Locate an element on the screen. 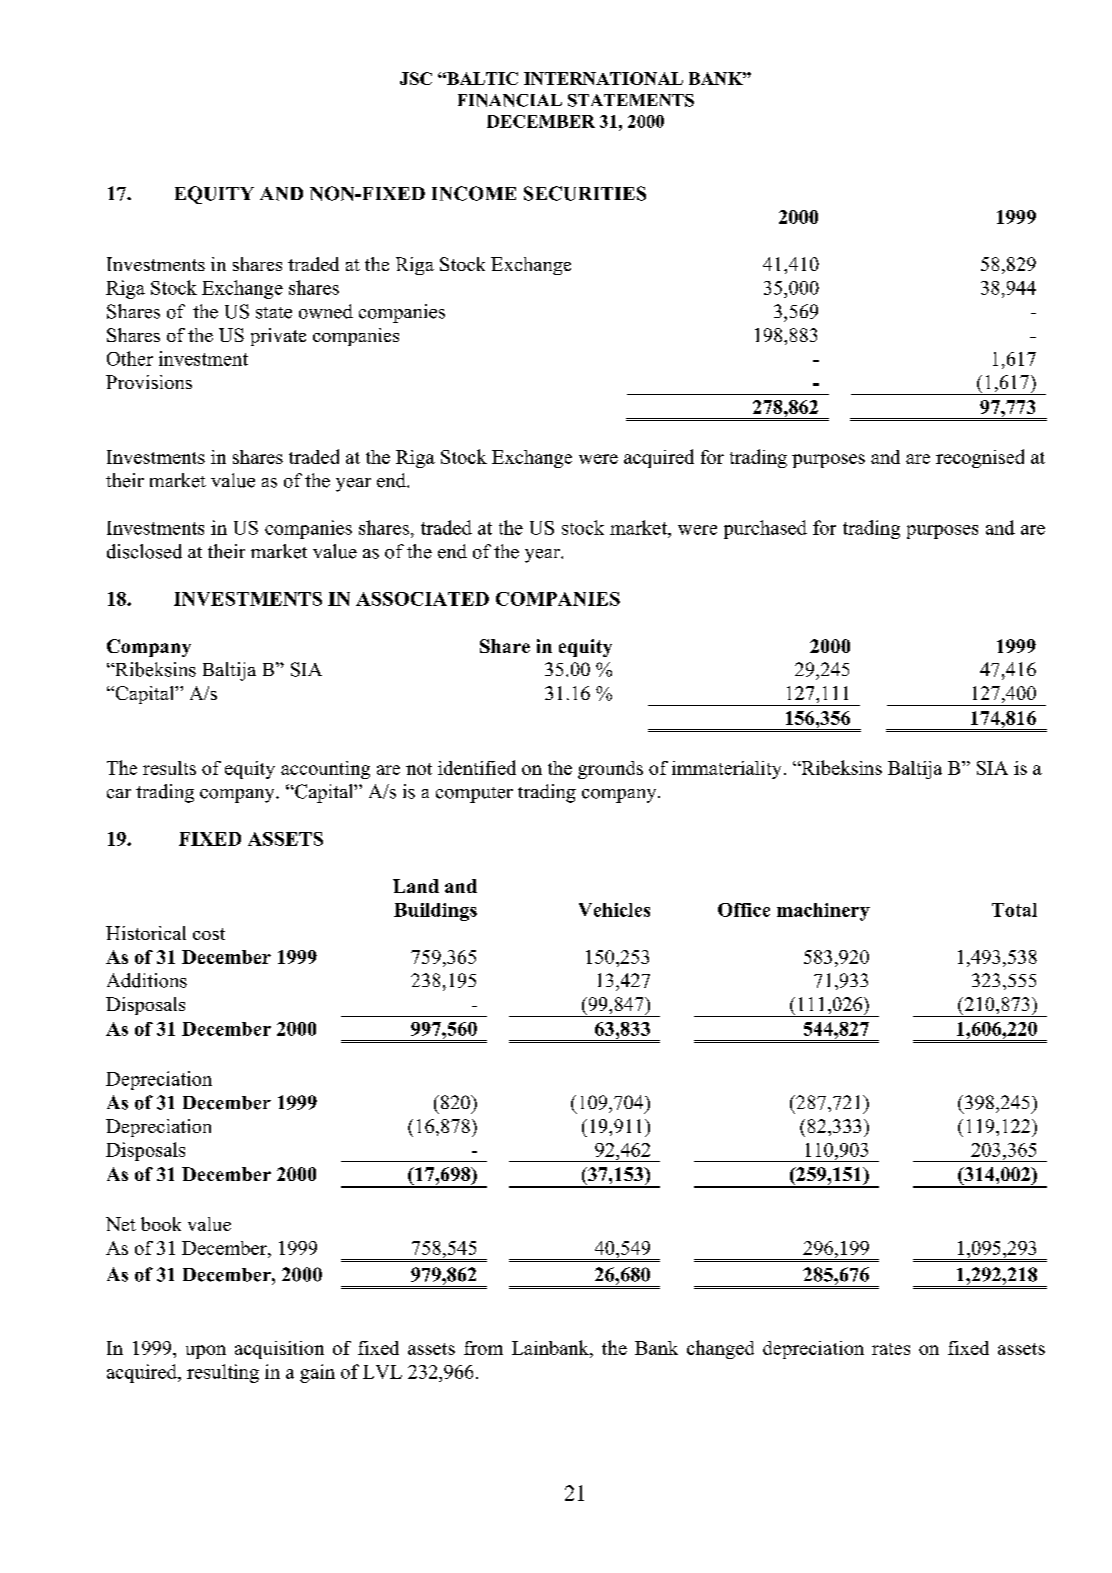  JSC is located at coordinates (416, 78).
